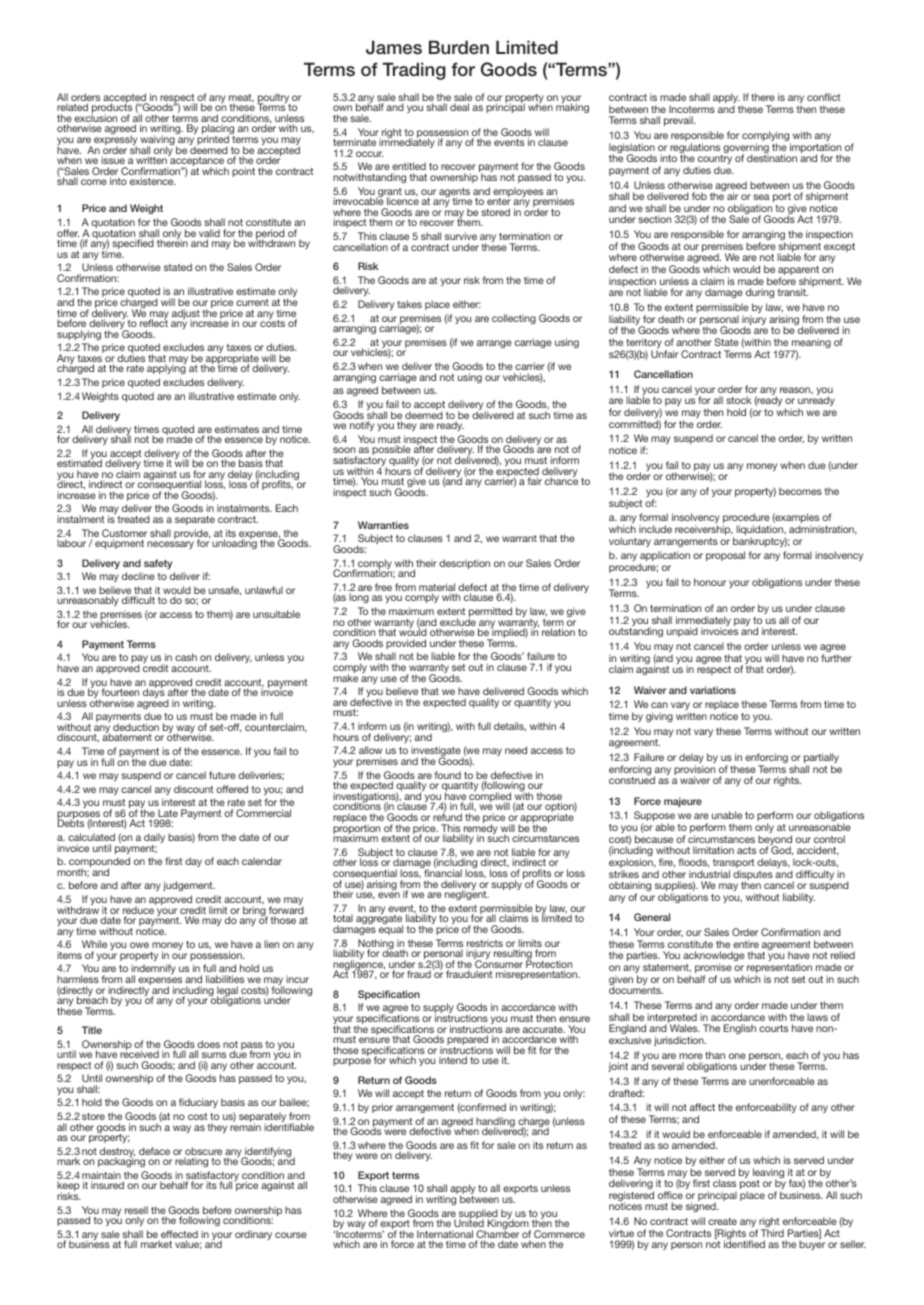 The height and width of the screenshot is (1305, 924). Describe the element at coordinates (823, 97) in the screenshot. I see `conflict` at that location.
